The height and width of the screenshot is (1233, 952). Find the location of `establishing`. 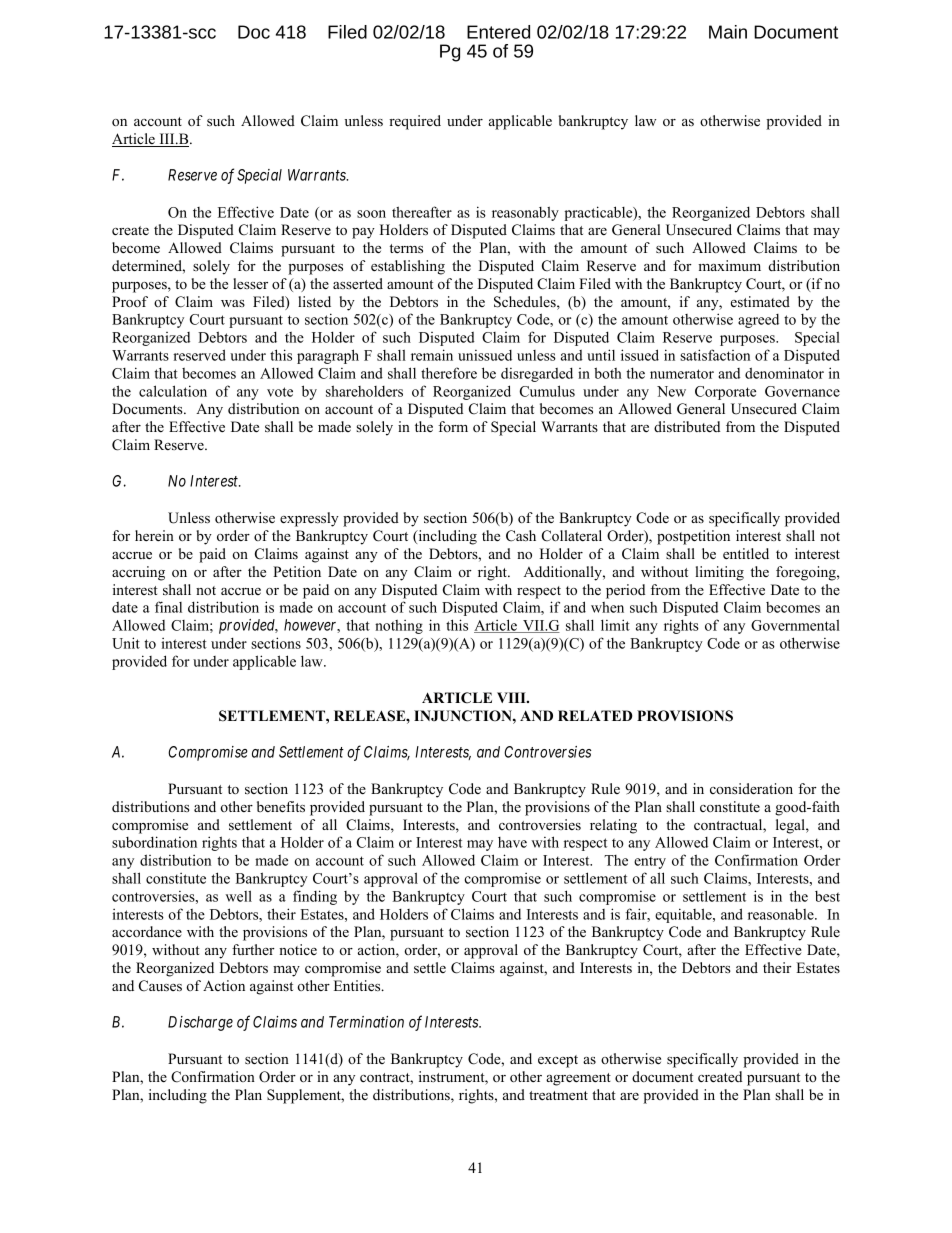

establishing is located at coordinates (408, 267).
